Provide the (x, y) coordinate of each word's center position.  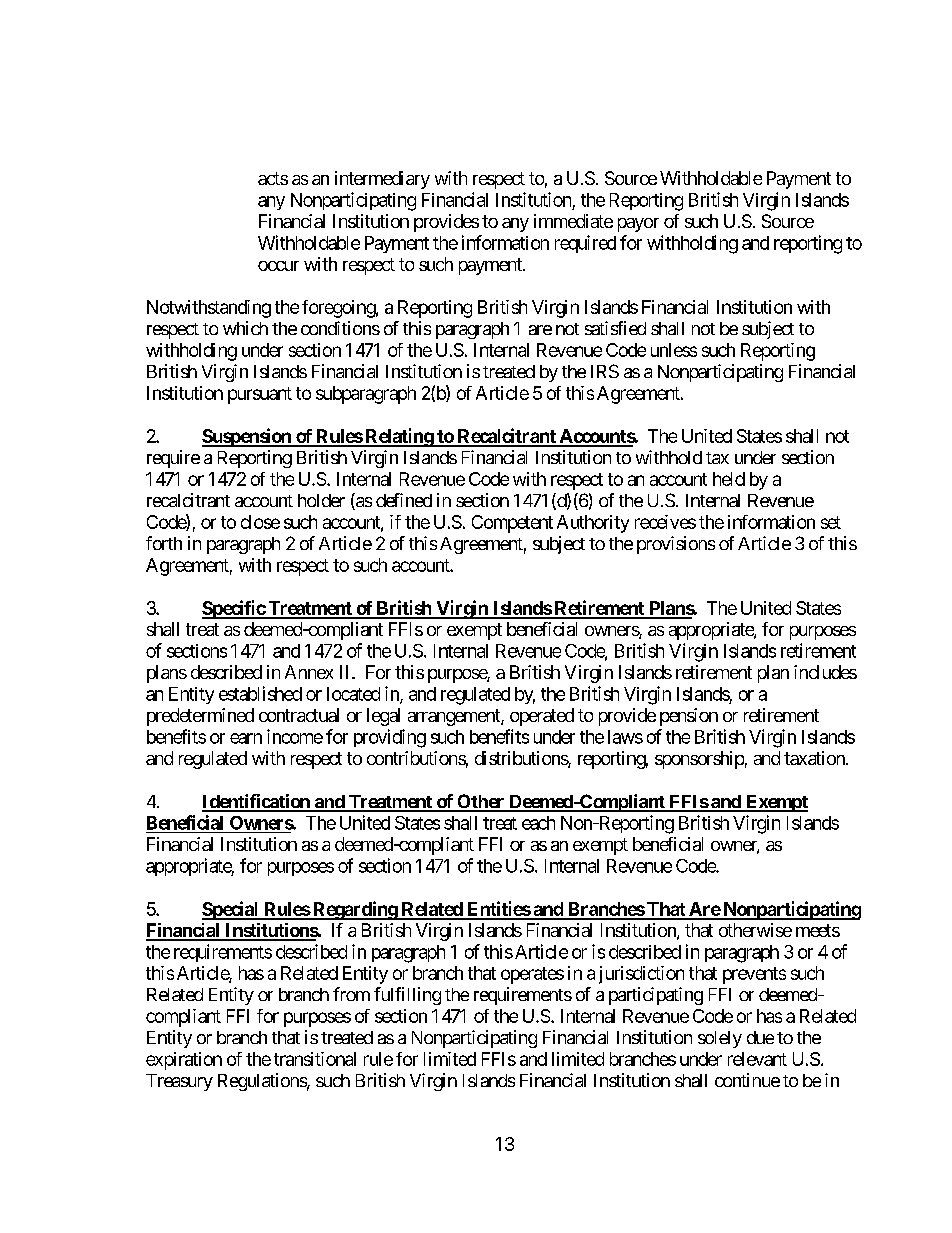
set (831, 522)
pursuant (260, 395)
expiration (184, 1061)
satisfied (615, 328)
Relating (399, 437)
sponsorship (699, 760)
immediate (573, 221)
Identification (257, 802)
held (729, 479)
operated (542, 717)
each (538, 823)
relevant (757, 1059)
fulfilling (407, 996)
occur (278, 266)
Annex (309, 672)
